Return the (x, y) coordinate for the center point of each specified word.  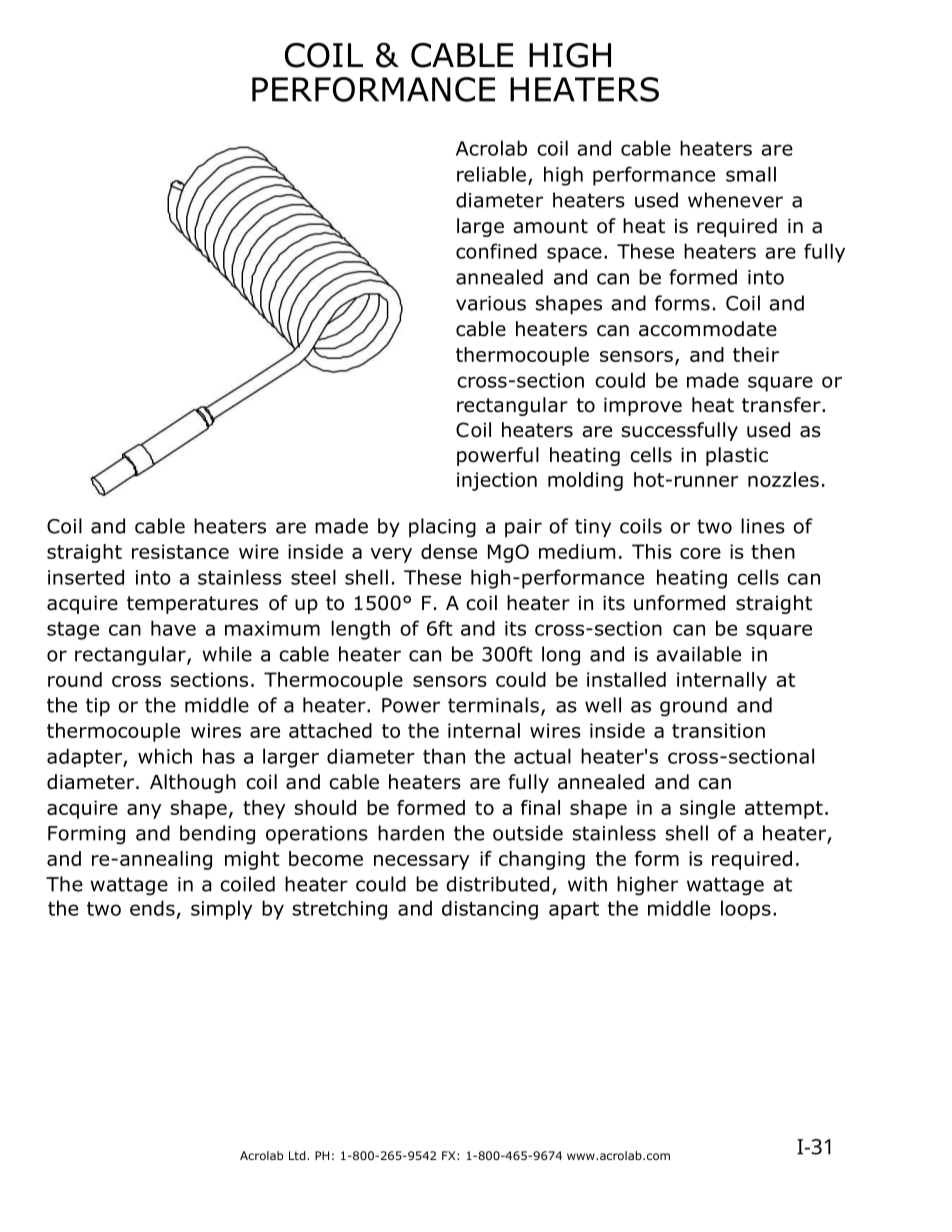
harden (411, 833)
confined (496, 251)
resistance (180, 551)
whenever (735, 200)
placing (442, 528)
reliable (491, 174)
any (144, 811)
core (700, 553)
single (707, 809)
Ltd (298, 1155)
